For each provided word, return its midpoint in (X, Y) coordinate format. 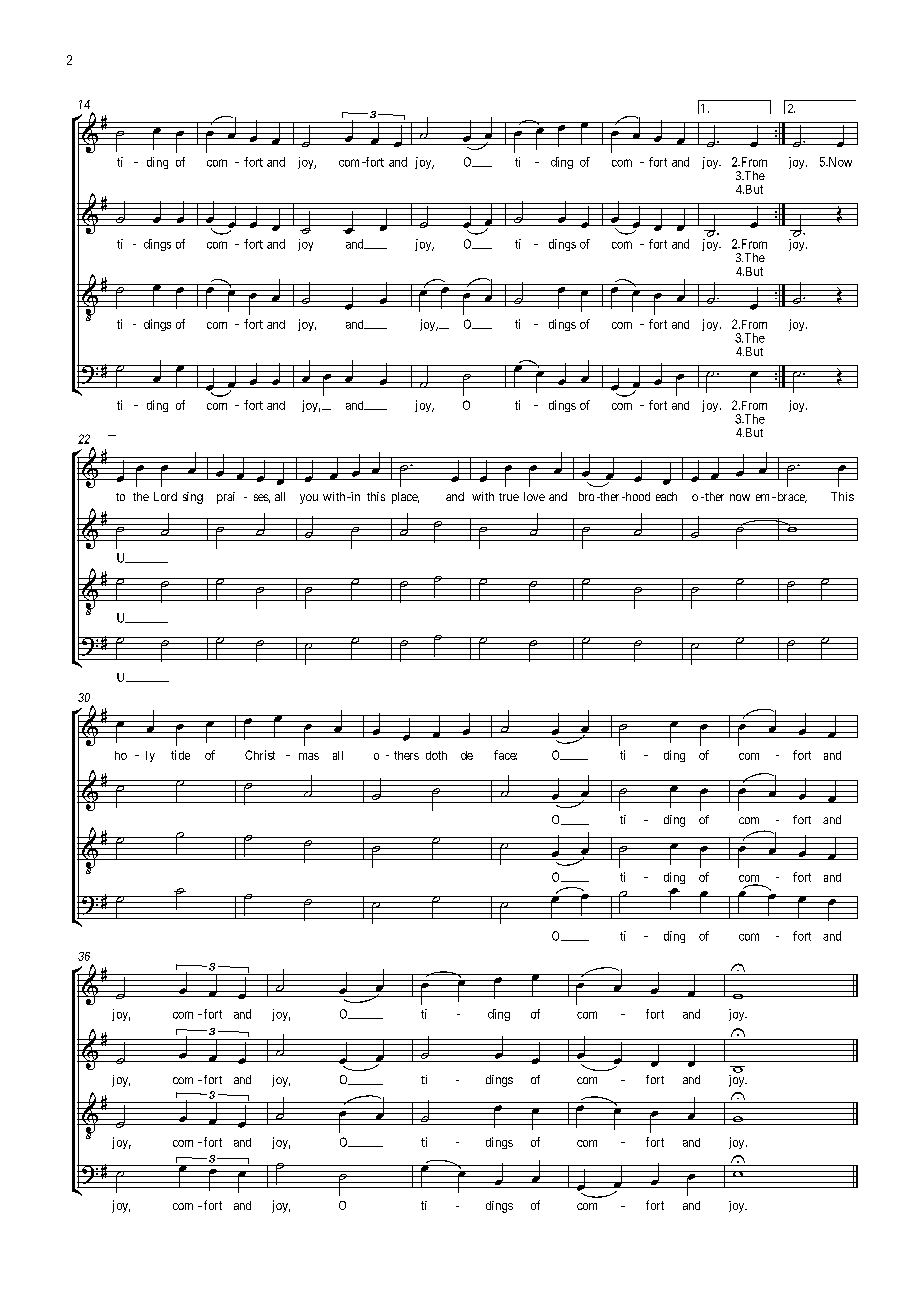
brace (791, 497)
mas (309, 756)
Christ (260, 755)
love (534, 496)
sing (193, 498)
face (505, 755)
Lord (165, 496)
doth (436, 755)
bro (586, 496)
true (509, 497)
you (309, 499)
